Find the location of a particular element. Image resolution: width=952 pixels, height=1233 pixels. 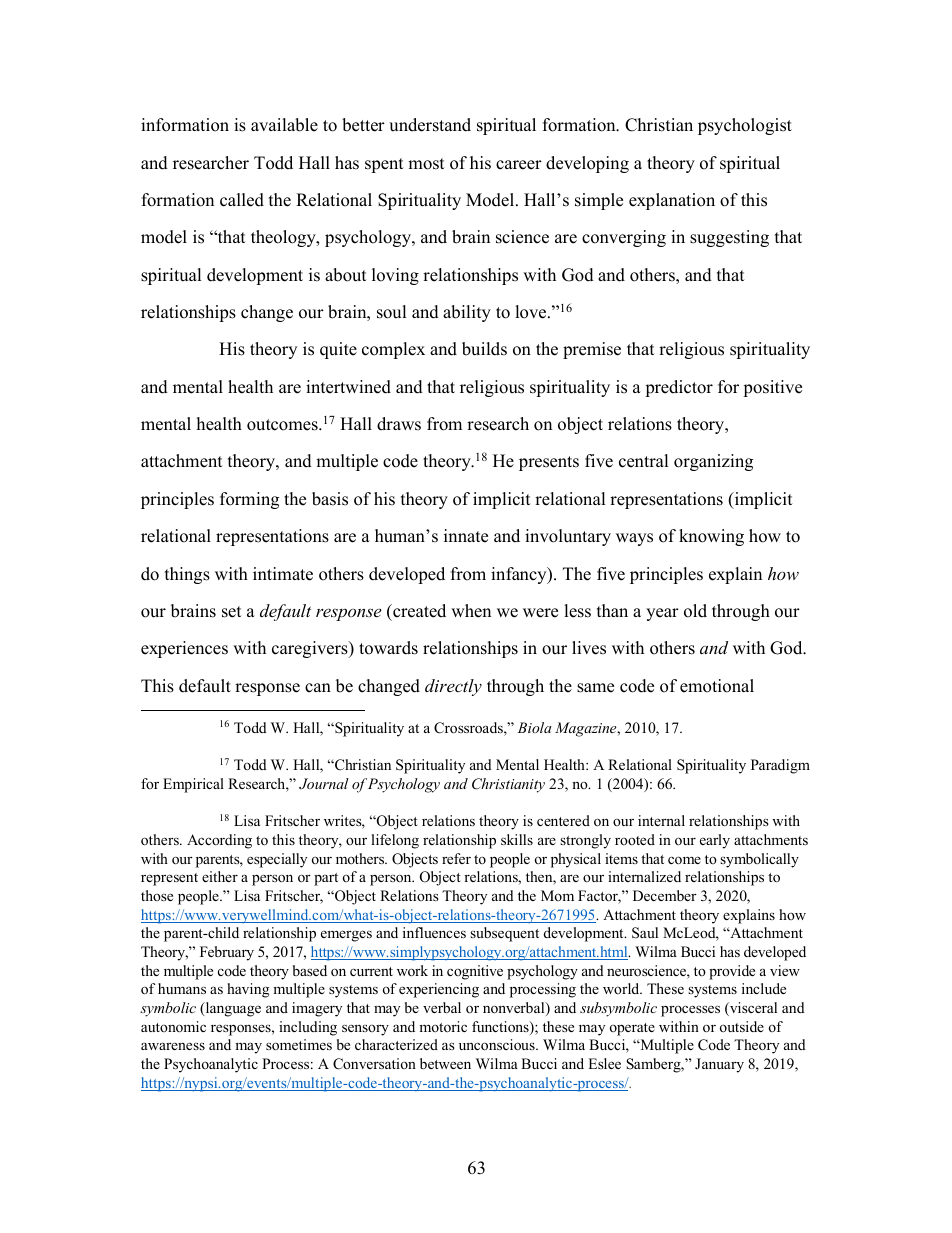

psychologist is located at coordinates (745, 126).
